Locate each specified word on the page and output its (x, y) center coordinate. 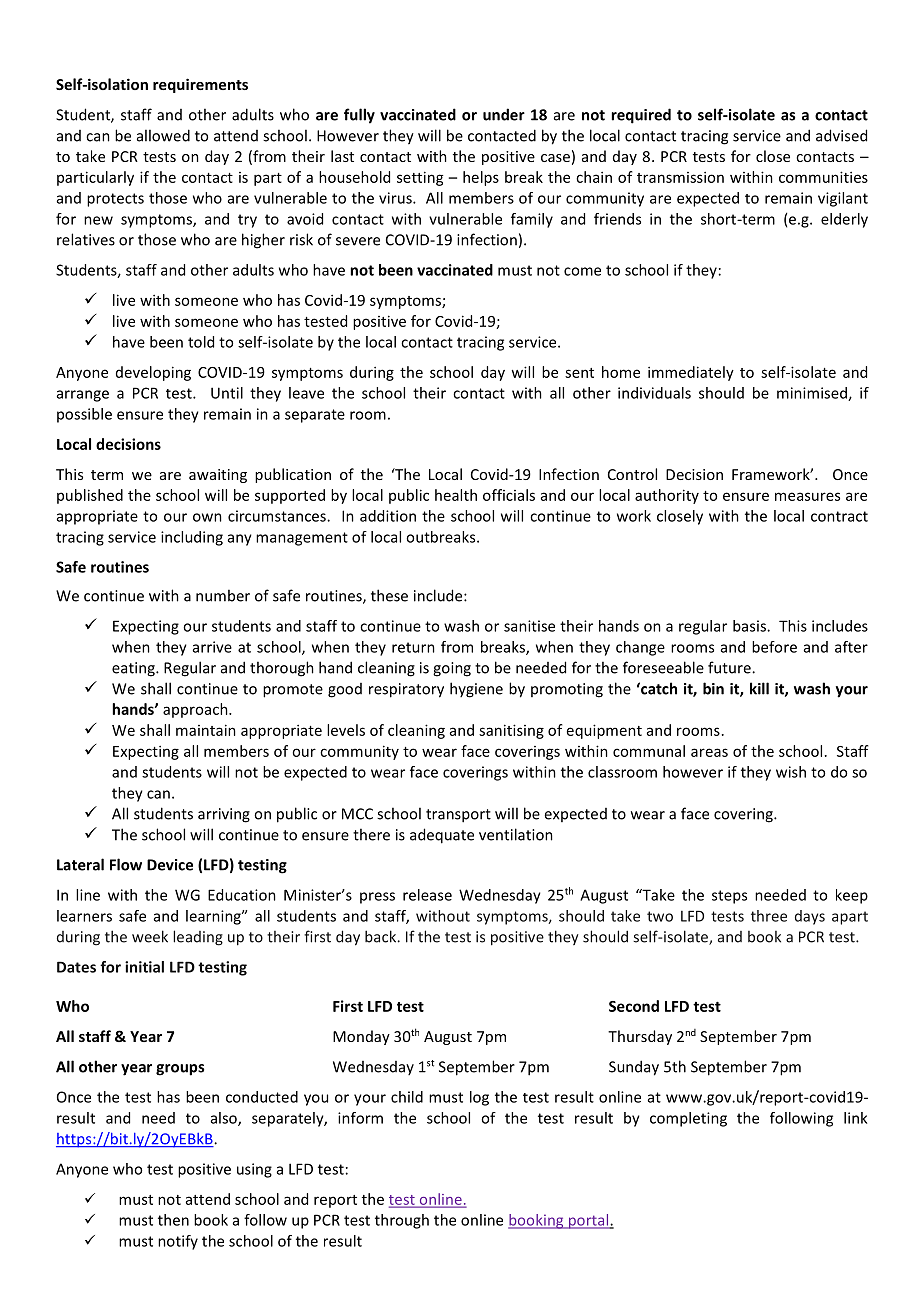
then (173, 1220)
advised (841, 135)
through (402, 1221)
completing (688, 1119)
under (504, 114)
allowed (163, 135)
